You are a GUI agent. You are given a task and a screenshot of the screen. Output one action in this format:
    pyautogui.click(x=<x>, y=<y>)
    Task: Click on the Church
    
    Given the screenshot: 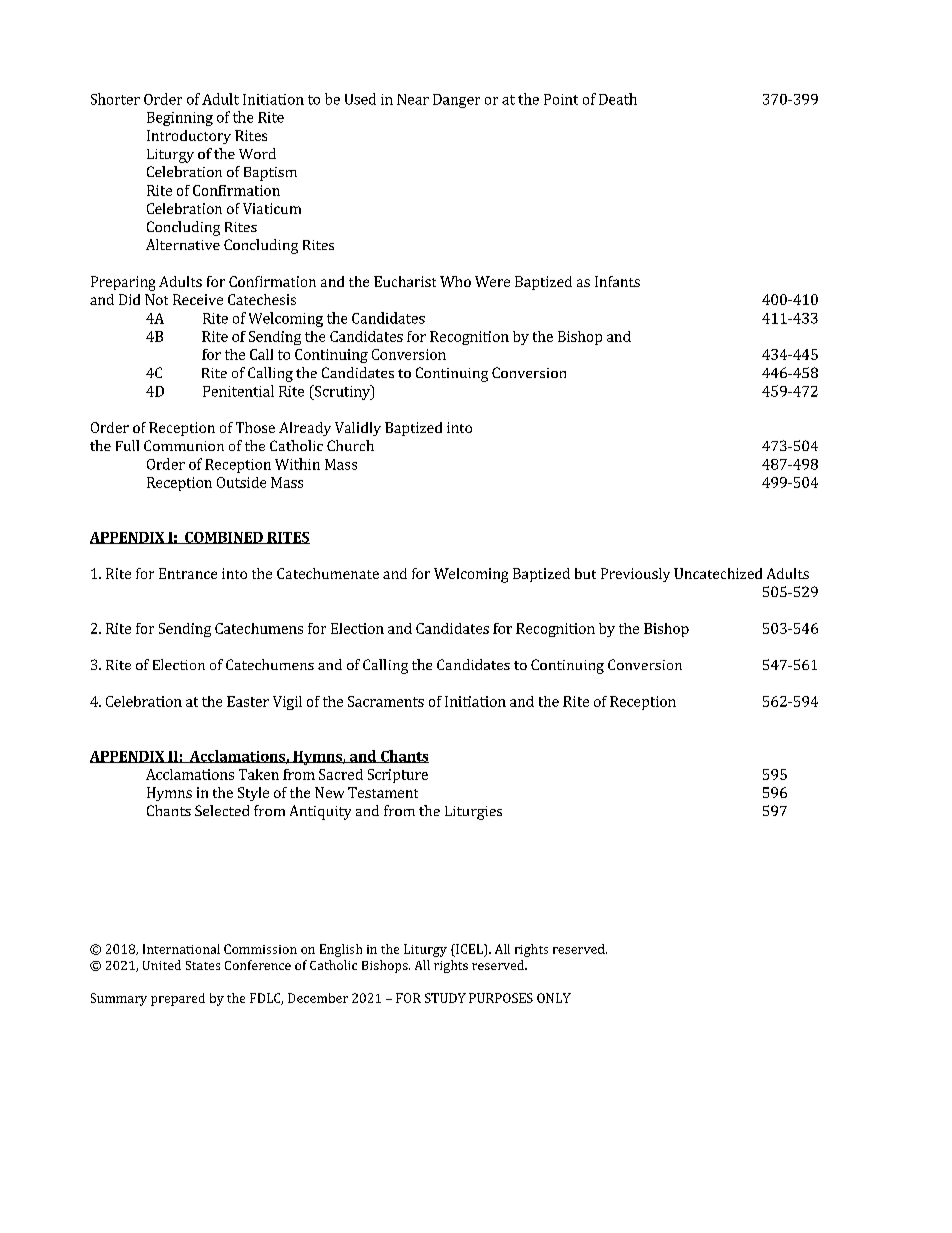 What is the action you would take?
    pyautogui.click(x=350, y=445)
